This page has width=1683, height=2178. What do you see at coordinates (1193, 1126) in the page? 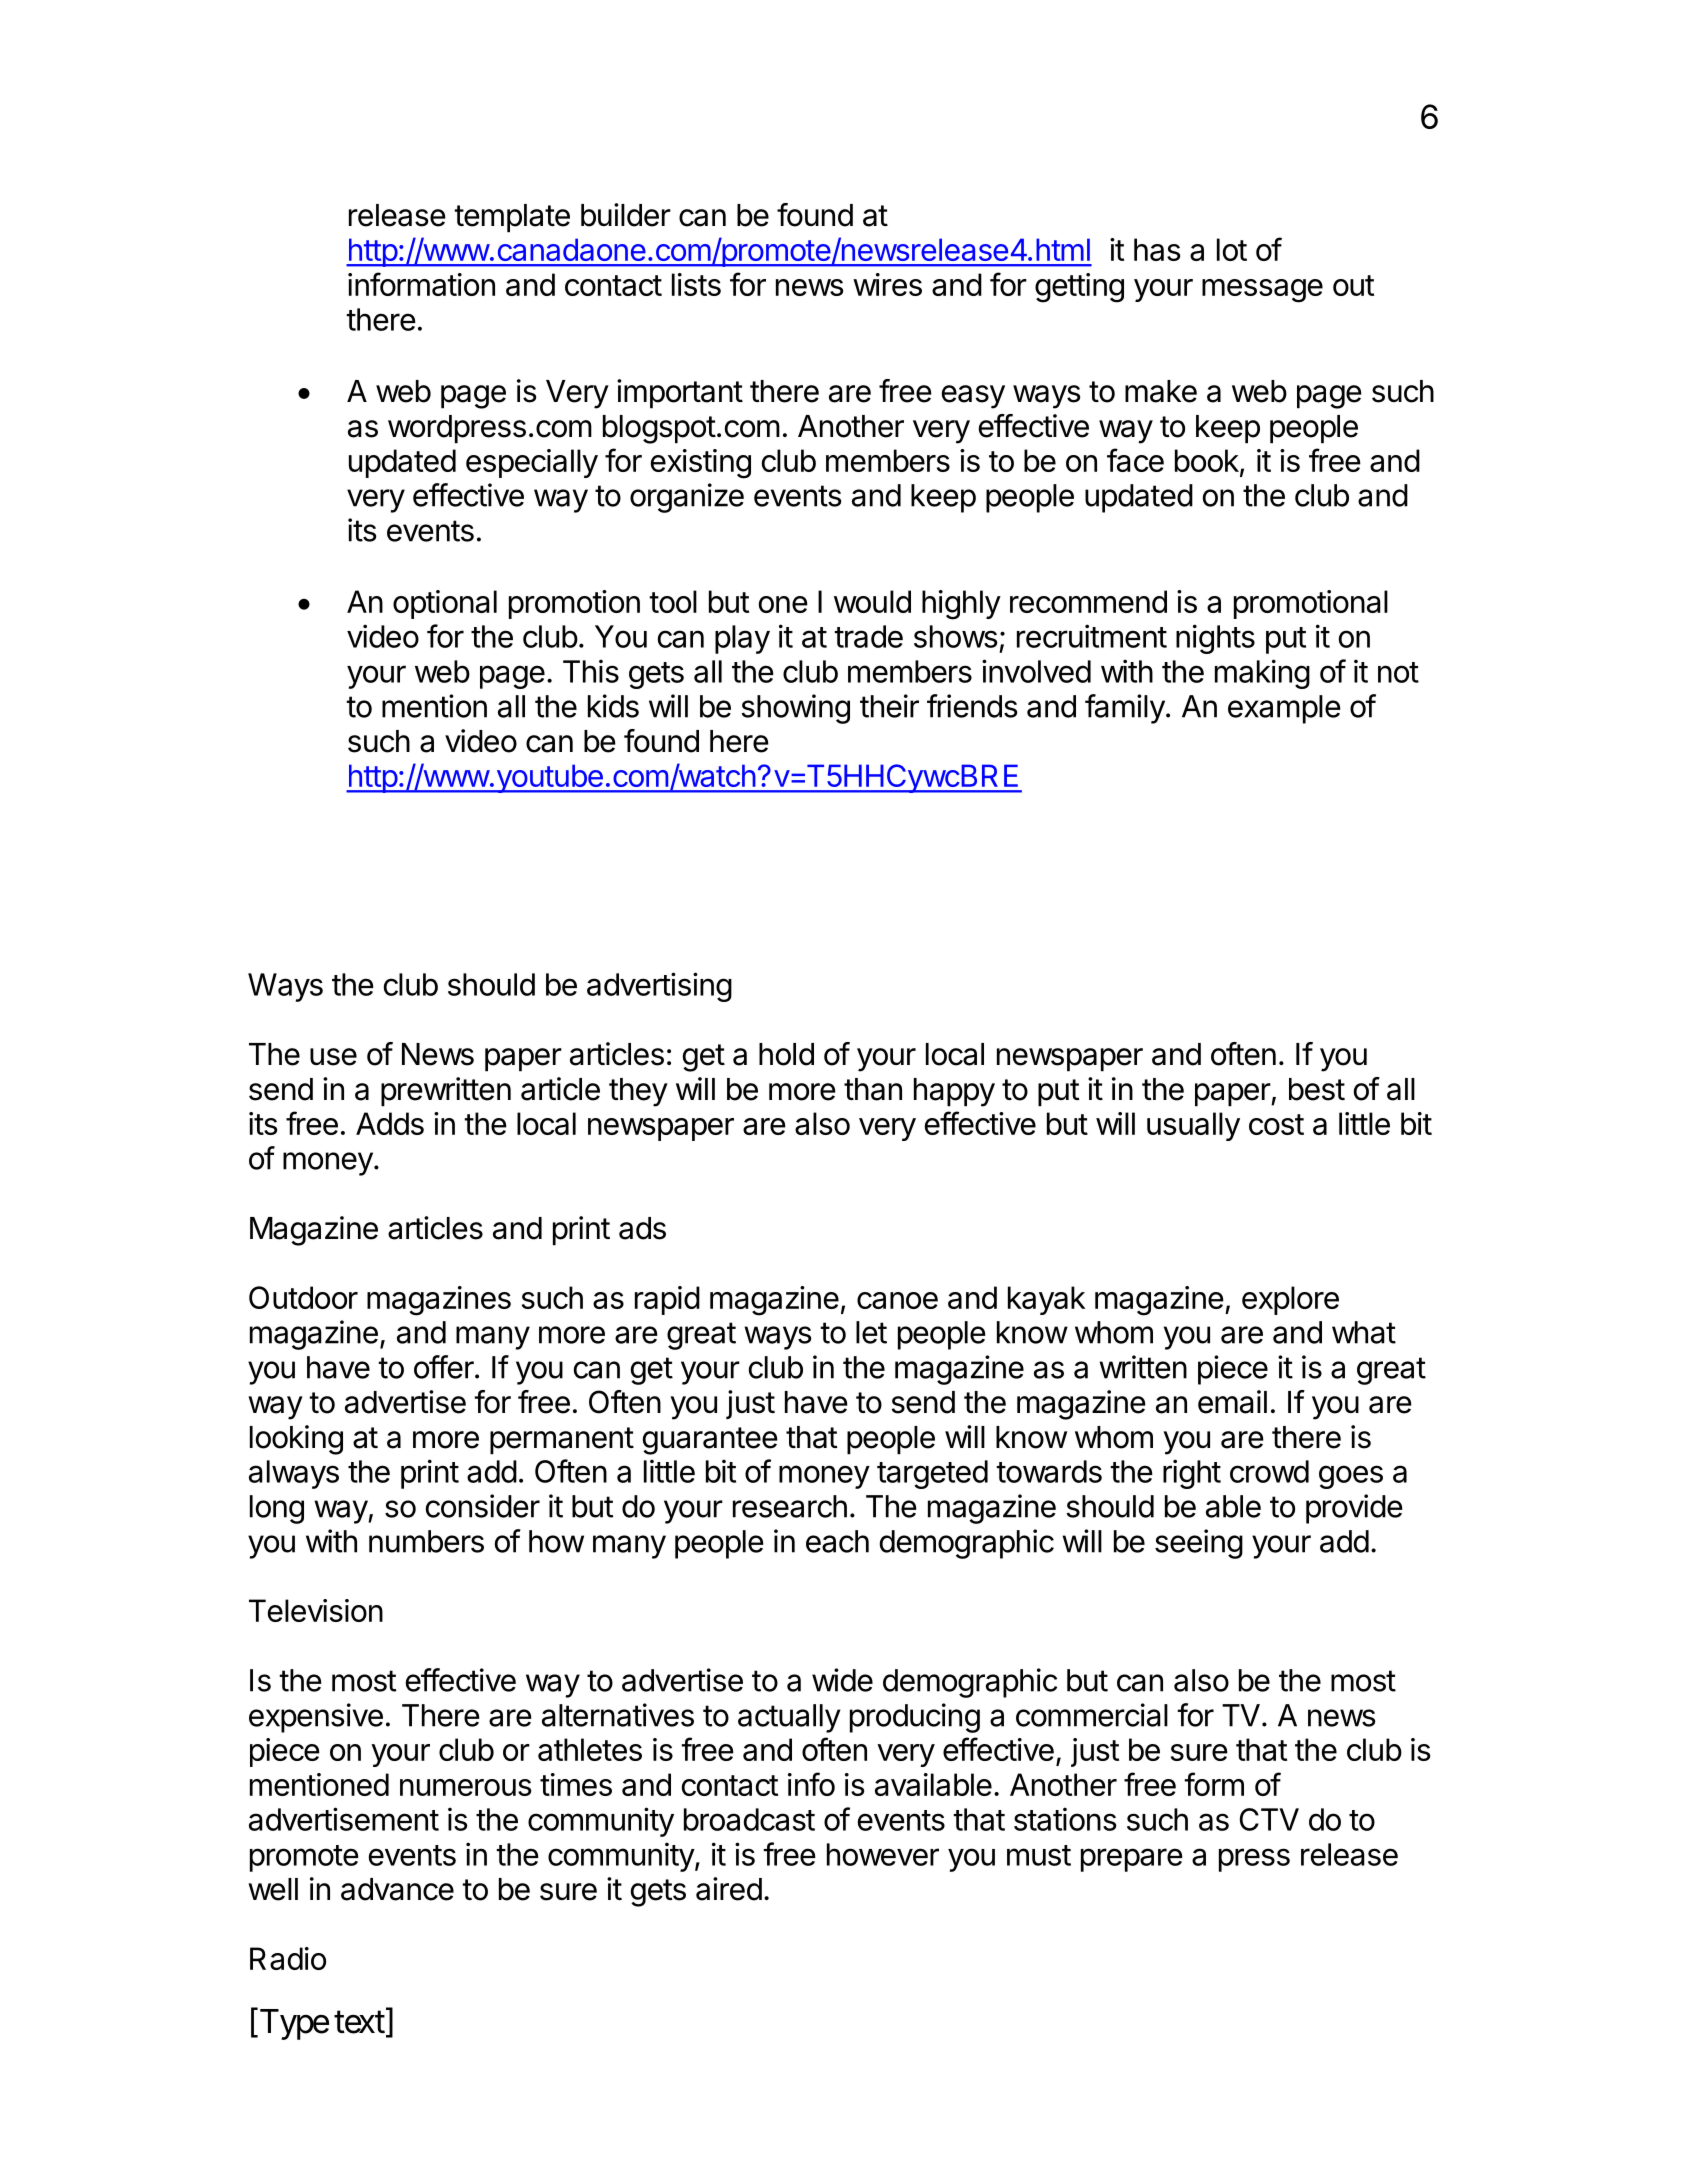
I see `usually` at bounding box center [1193, 1126].
